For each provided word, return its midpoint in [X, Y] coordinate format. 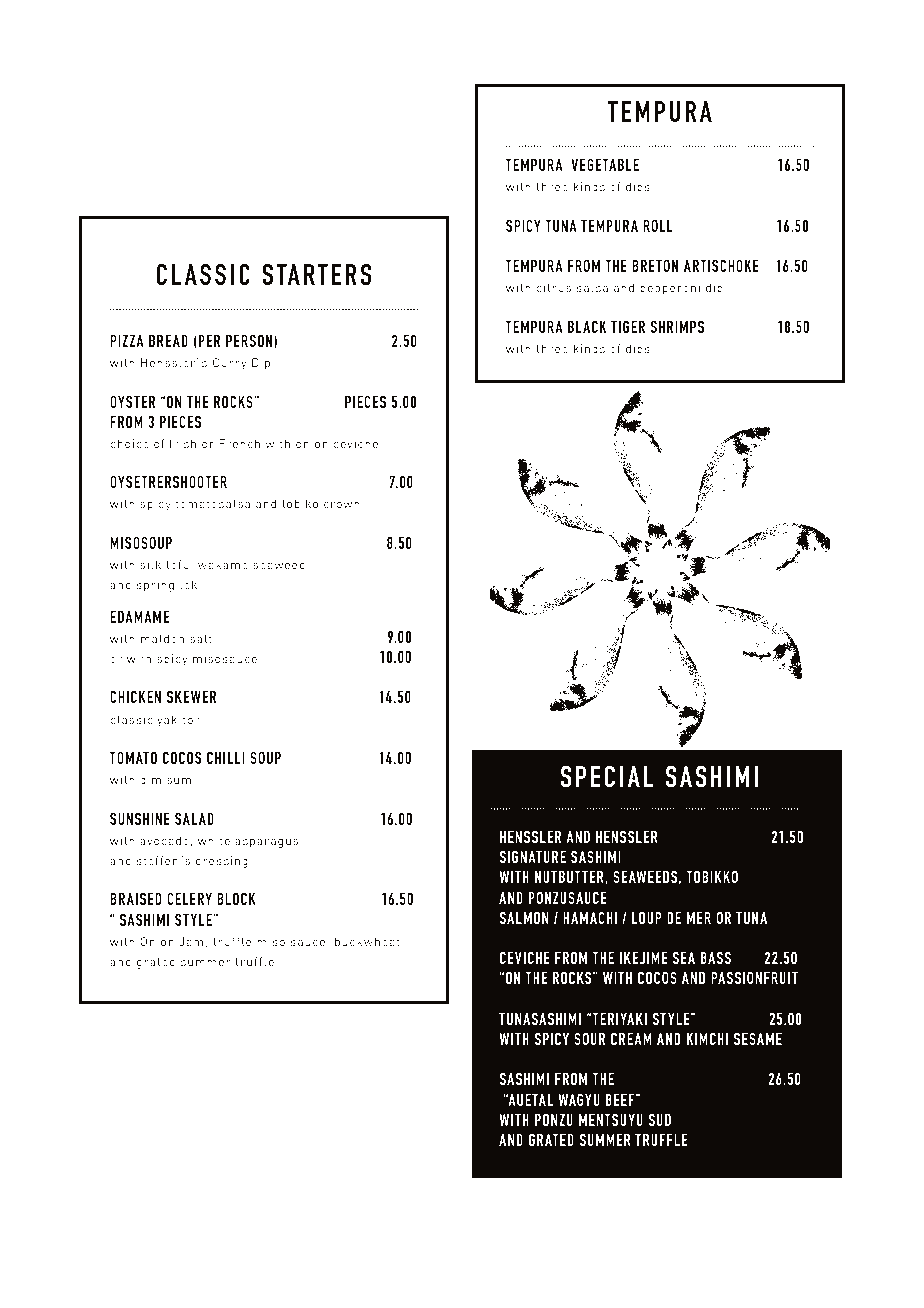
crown [342, 505]
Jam [191, 941]
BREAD [168, 341]
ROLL [658, 225]
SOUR [589, 1038]
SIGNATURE [532, 856]
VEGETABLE [605, 164]
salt [201, 638]
